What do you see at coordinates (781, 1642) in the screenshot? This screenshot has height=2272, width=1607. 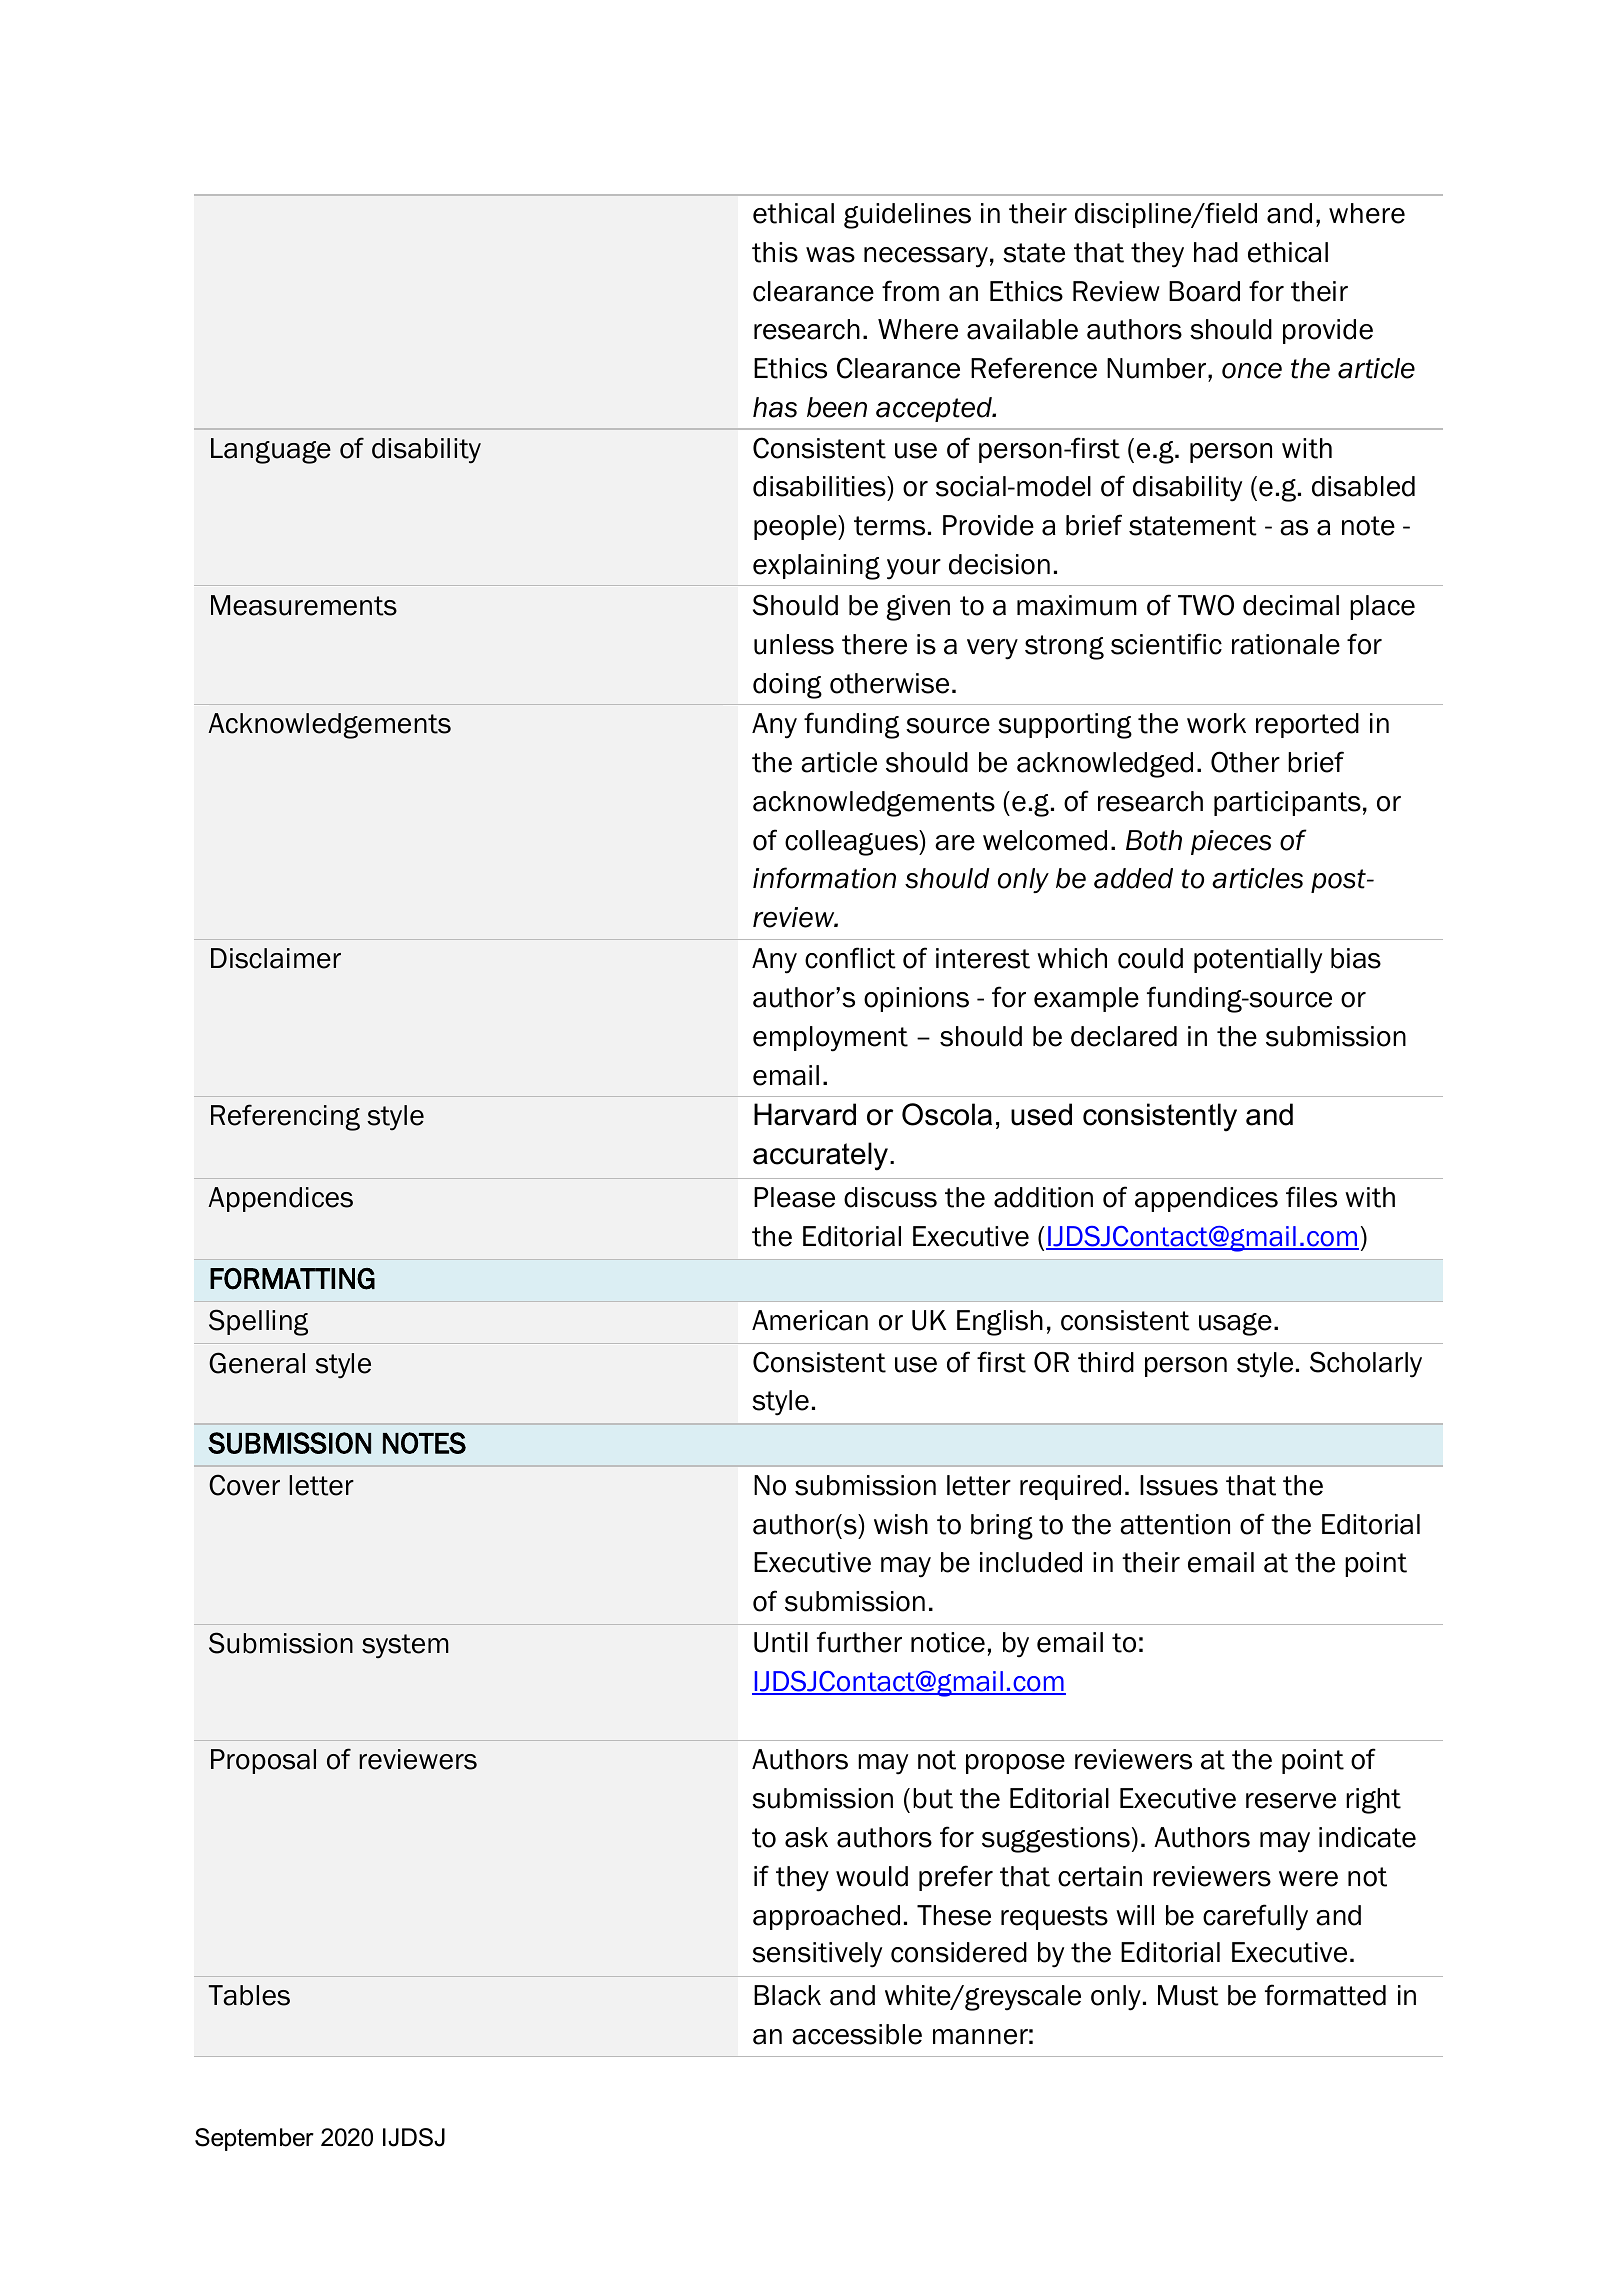 I see `Until` at bounding box center [781, 1642].
